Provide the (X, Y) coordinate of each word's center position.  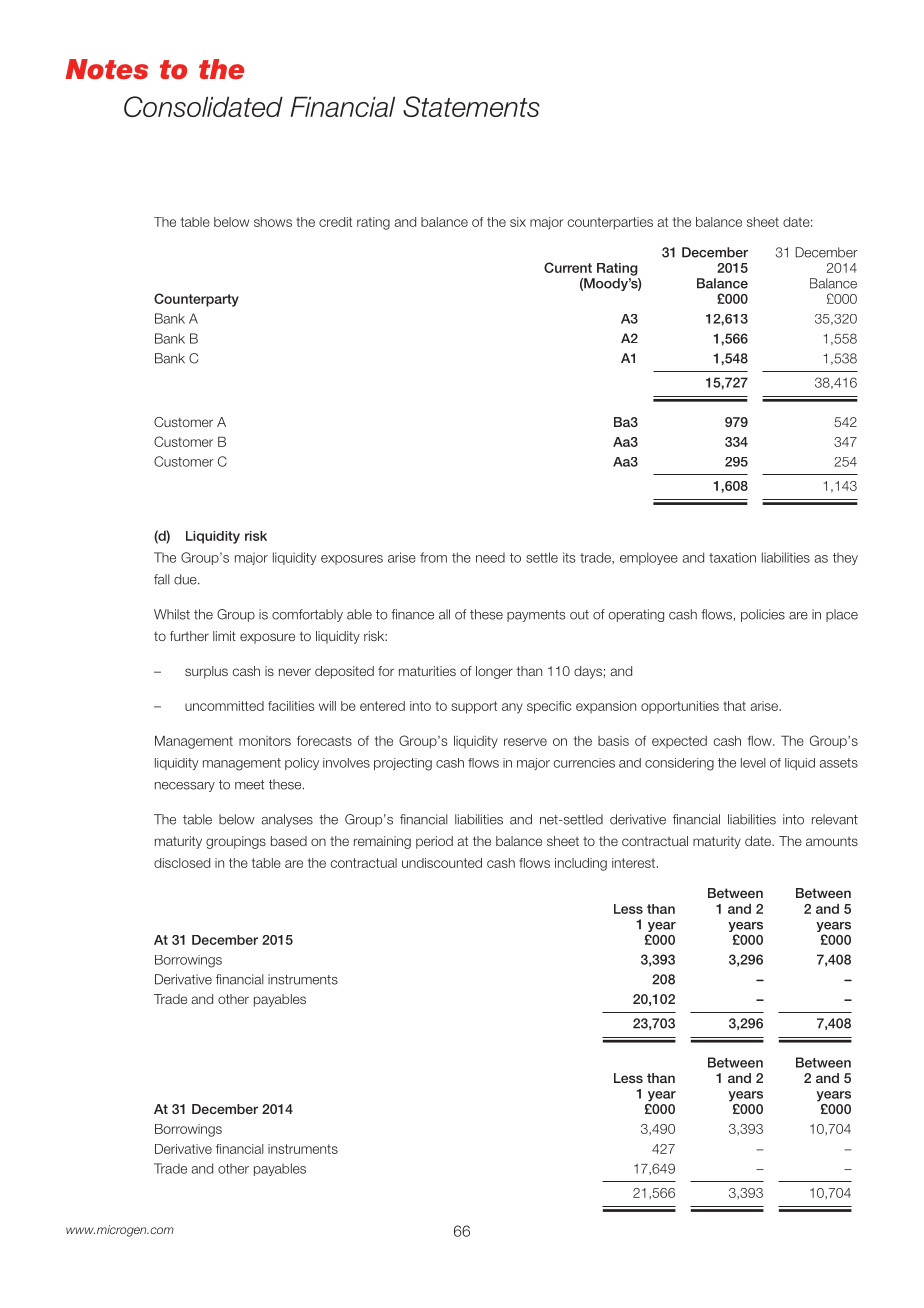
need (490, 557)
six (518, 222)
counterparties (610, 223)
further (189, 636)
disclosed (182, 863)
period (434, 842)
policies (763, 615)
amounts (832, 841)
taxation (732, 557)
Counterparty (196, 300)
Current (568, 267)
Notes (107, 69)
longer (494, 672)
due (186, 579)
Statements (471, 106)
